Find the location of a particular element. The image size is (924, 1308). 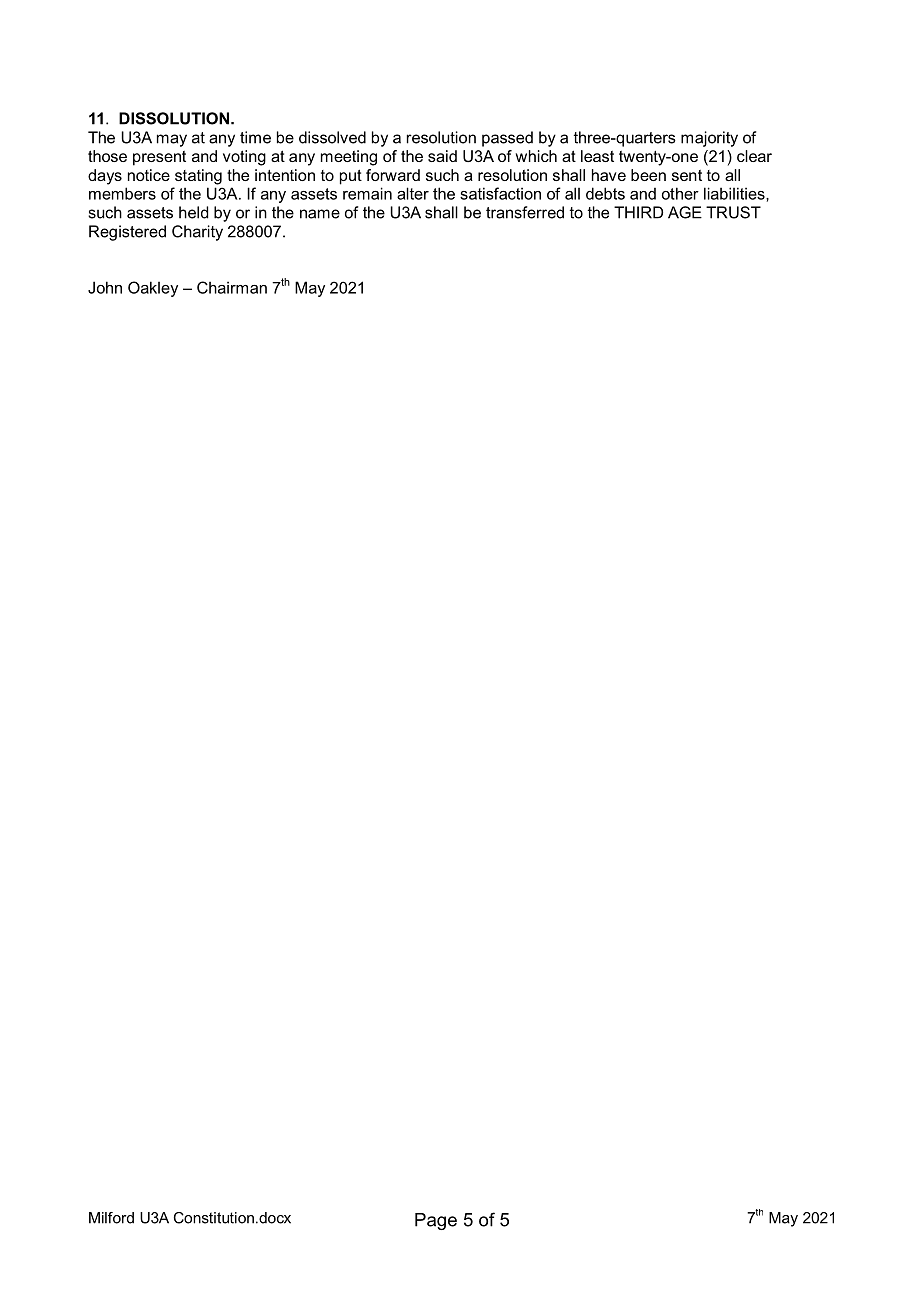

THIRD is located at coordinates (638, 212).
